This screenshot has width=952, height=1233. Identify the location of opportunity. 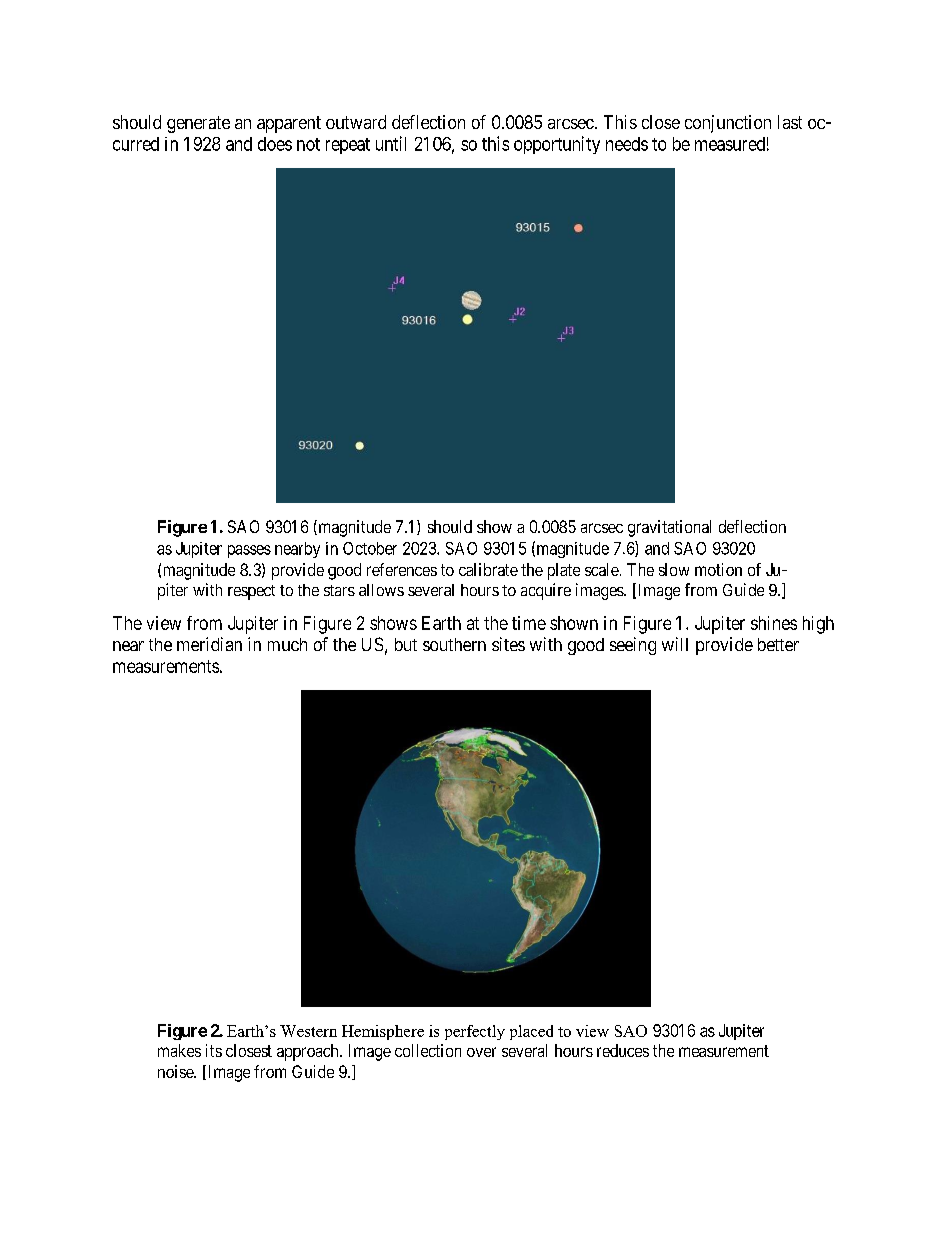
(557, 145).
